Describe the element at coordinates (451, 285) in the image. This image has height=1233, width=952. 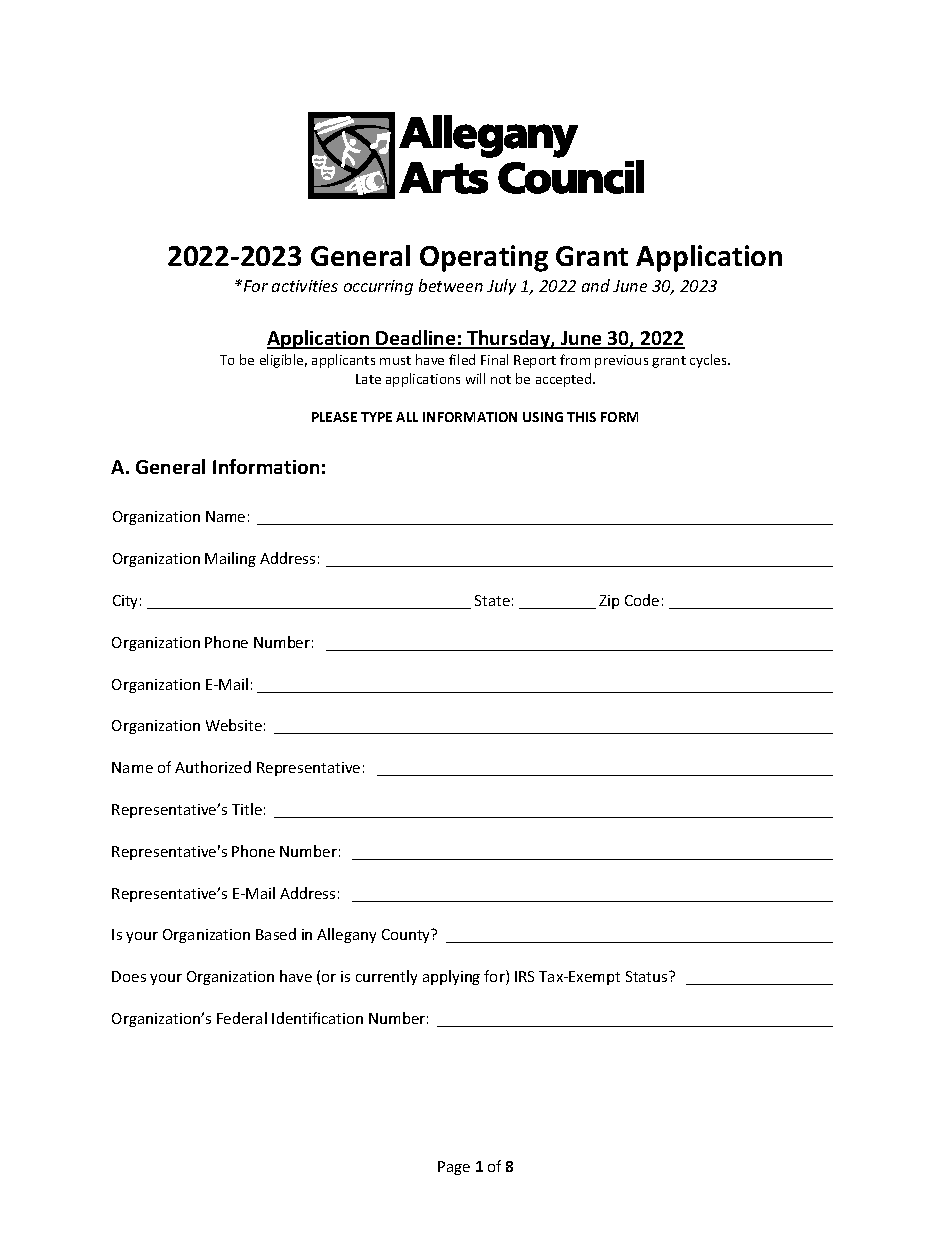
I see `between` at that location.
